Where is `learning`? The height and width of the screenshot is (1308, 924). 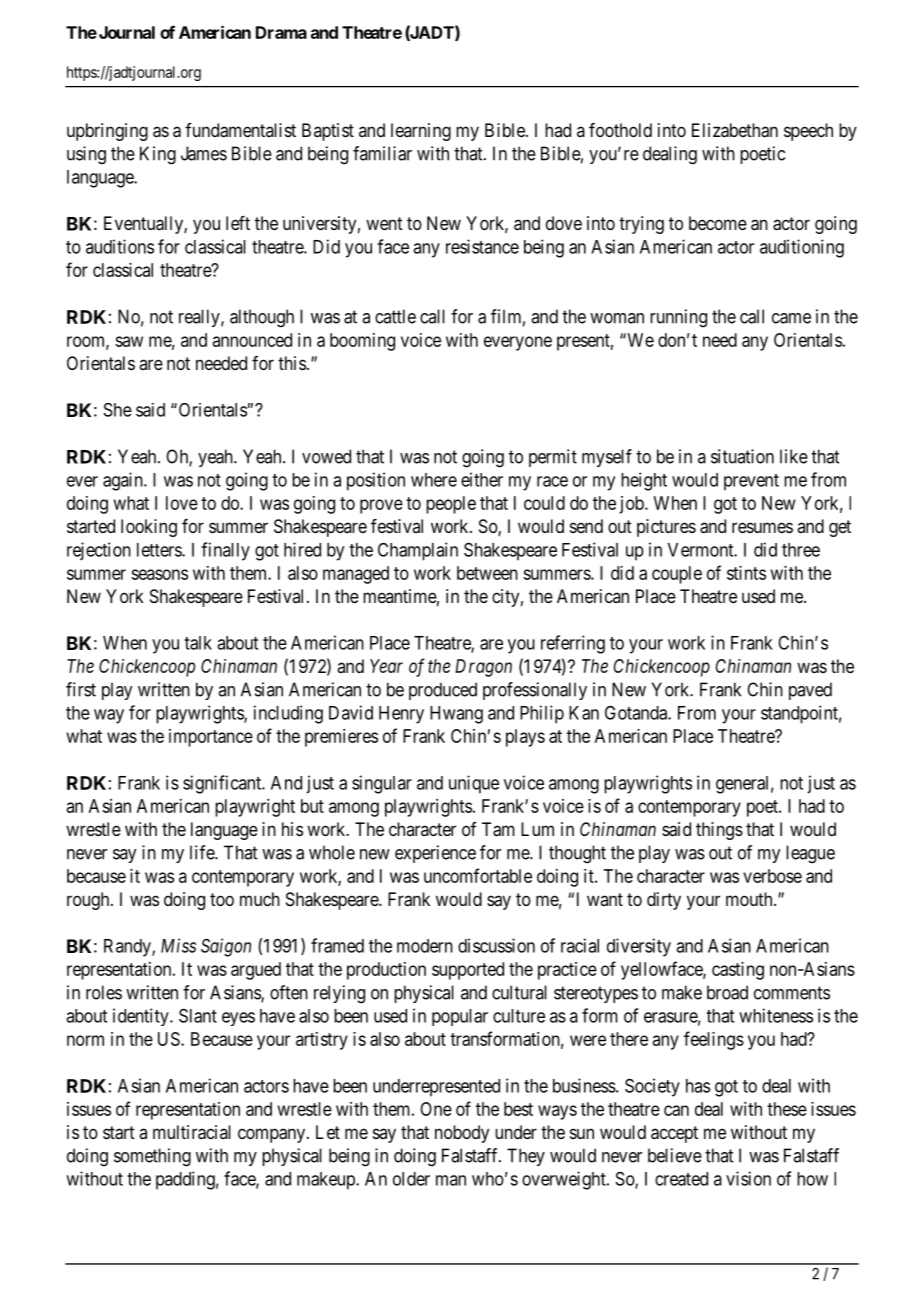
learning is located at coordinates (421, 132).
